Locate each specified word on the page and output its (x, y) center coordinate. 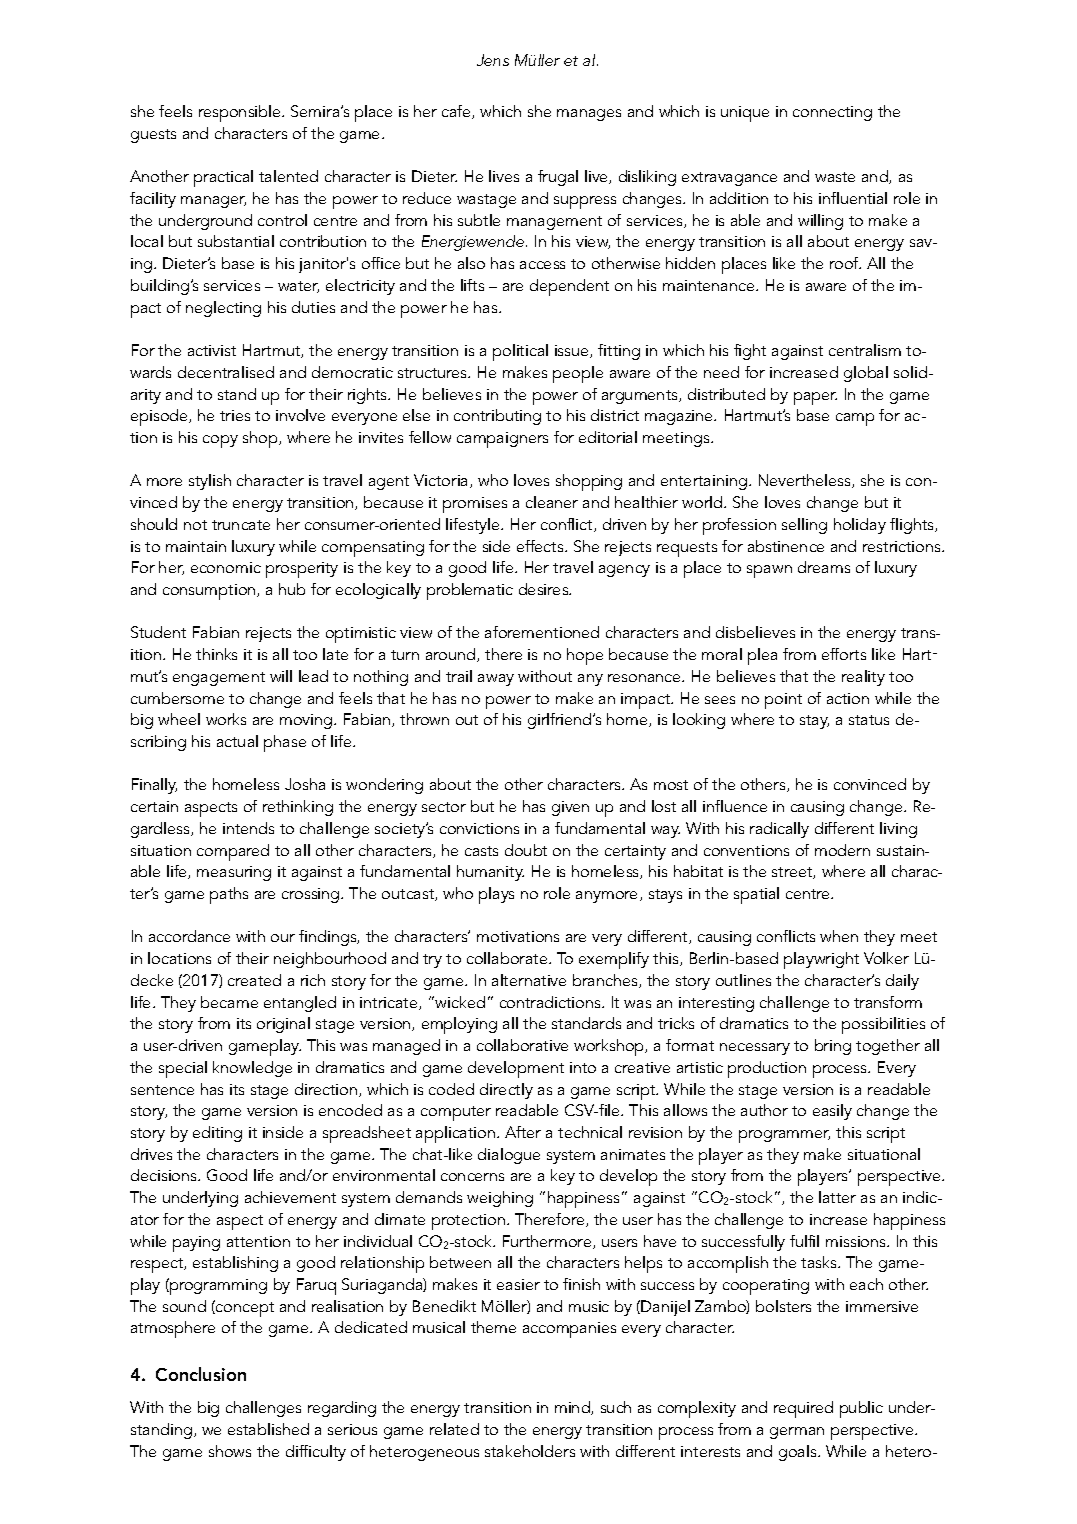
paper (815, 398)
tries (235, 415)
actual (237, 741)
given (570, 808)
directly (506, 1091)
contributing (497, 417)
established (268, 1429)
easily (832, 1112)
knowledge (252, 1069)
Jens (493, 60)
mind (573, 1408)
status (869, 720)
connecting (832, 113)
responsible (241, 113)
